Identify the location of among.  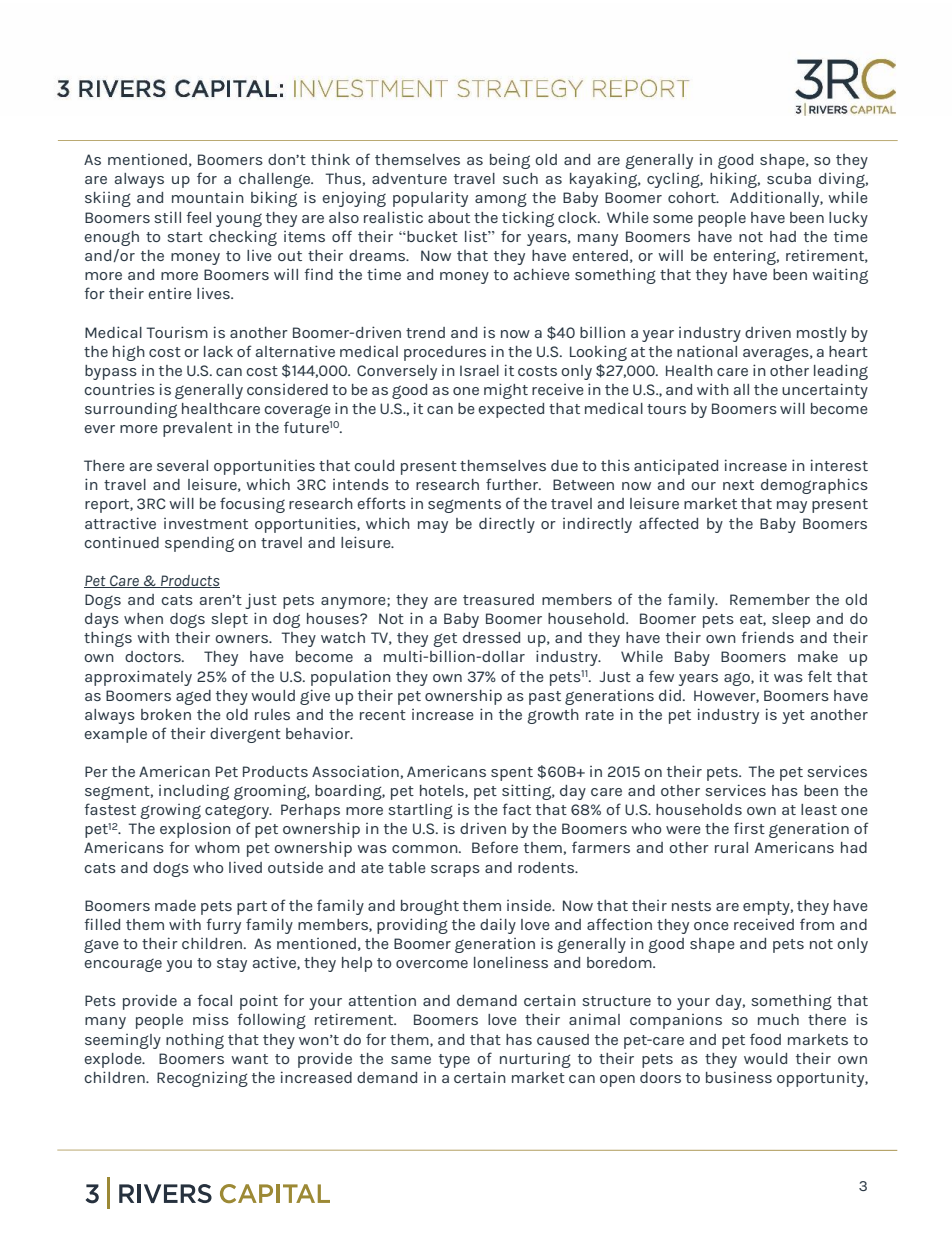
(501, 200).
